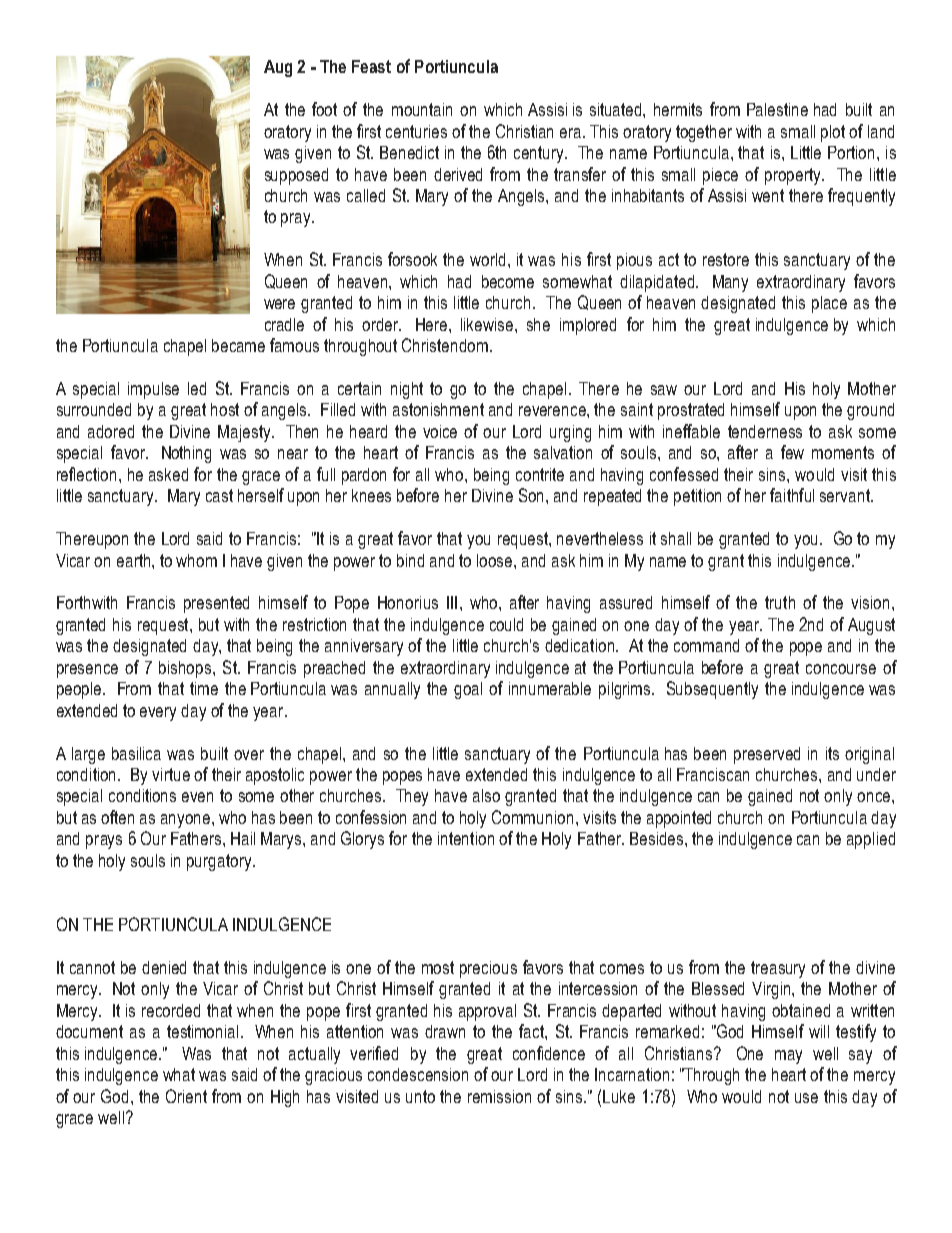 The width and height of the screenshot is (952, 1233). What do you see at coordinates (508, 281) in the screenshot?
I see `become` at bounding box center [508, 281].
